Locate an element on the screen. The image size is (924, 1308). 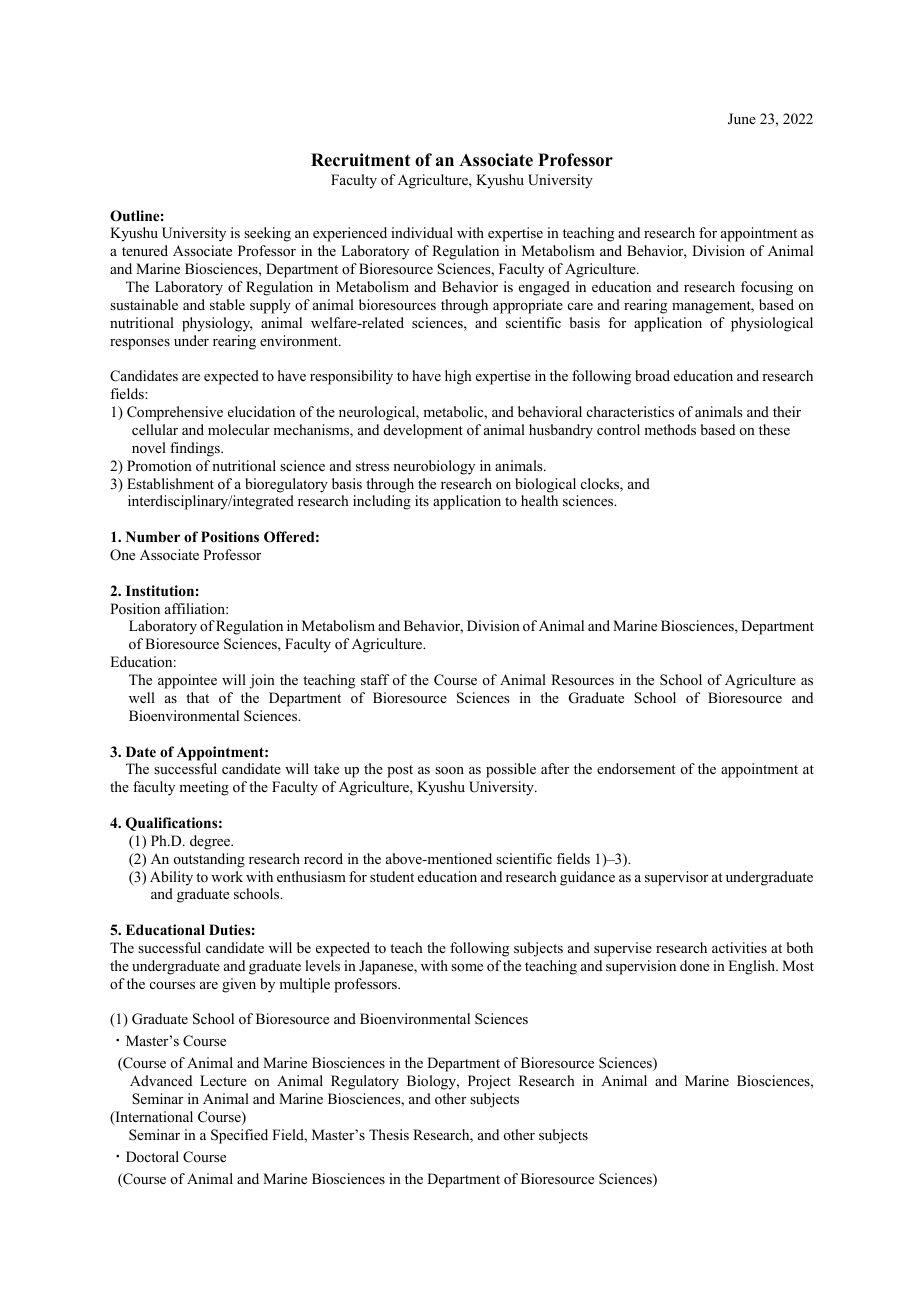
Lecture is located at coordinates (223, 1080).
